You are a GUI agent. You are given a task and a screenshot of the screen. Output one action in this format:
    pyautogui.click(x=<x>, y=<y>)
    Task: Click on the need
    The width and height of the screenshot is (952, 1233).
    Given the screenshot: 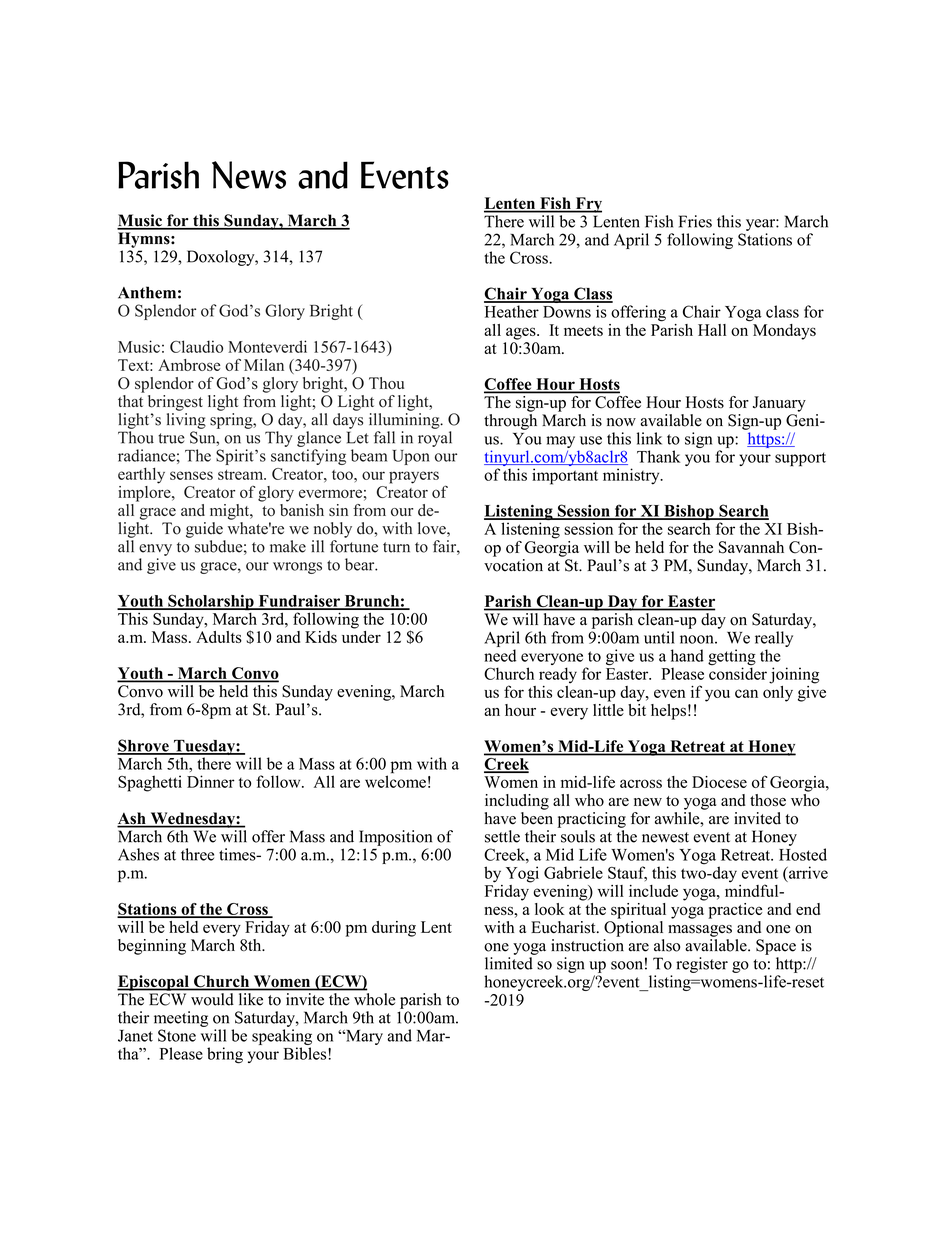 What is the action you would take?
    pyautogui.click(x=500, y=655)
